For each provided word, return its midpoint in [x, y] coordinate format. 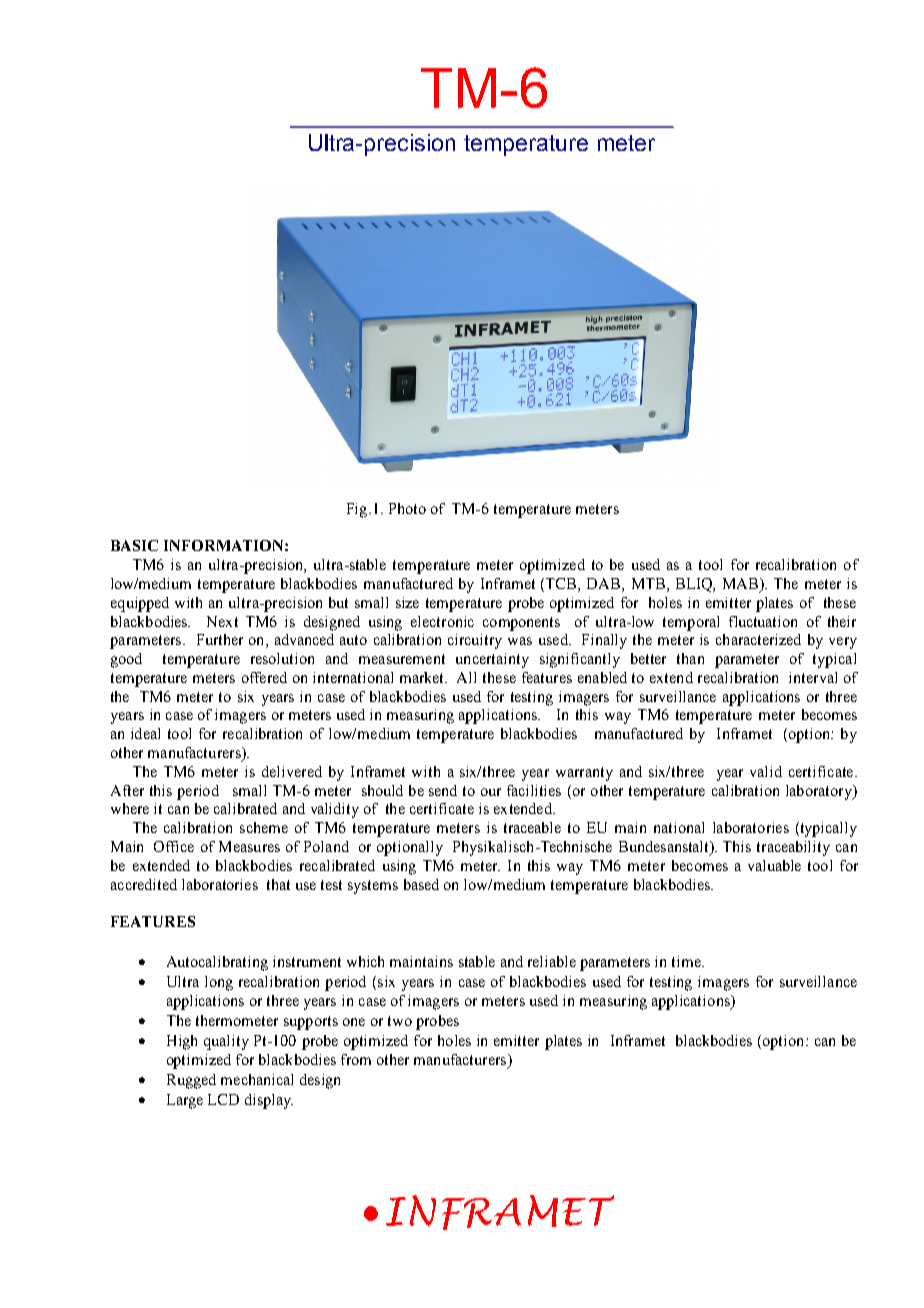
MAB [742, 583]
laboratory [820, 792]
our [491, 792]
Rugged [191, 1081]
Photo [407, 508]
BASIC [134, 545]
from [356, 1059]
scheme [264, 827]
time [687, 961]
